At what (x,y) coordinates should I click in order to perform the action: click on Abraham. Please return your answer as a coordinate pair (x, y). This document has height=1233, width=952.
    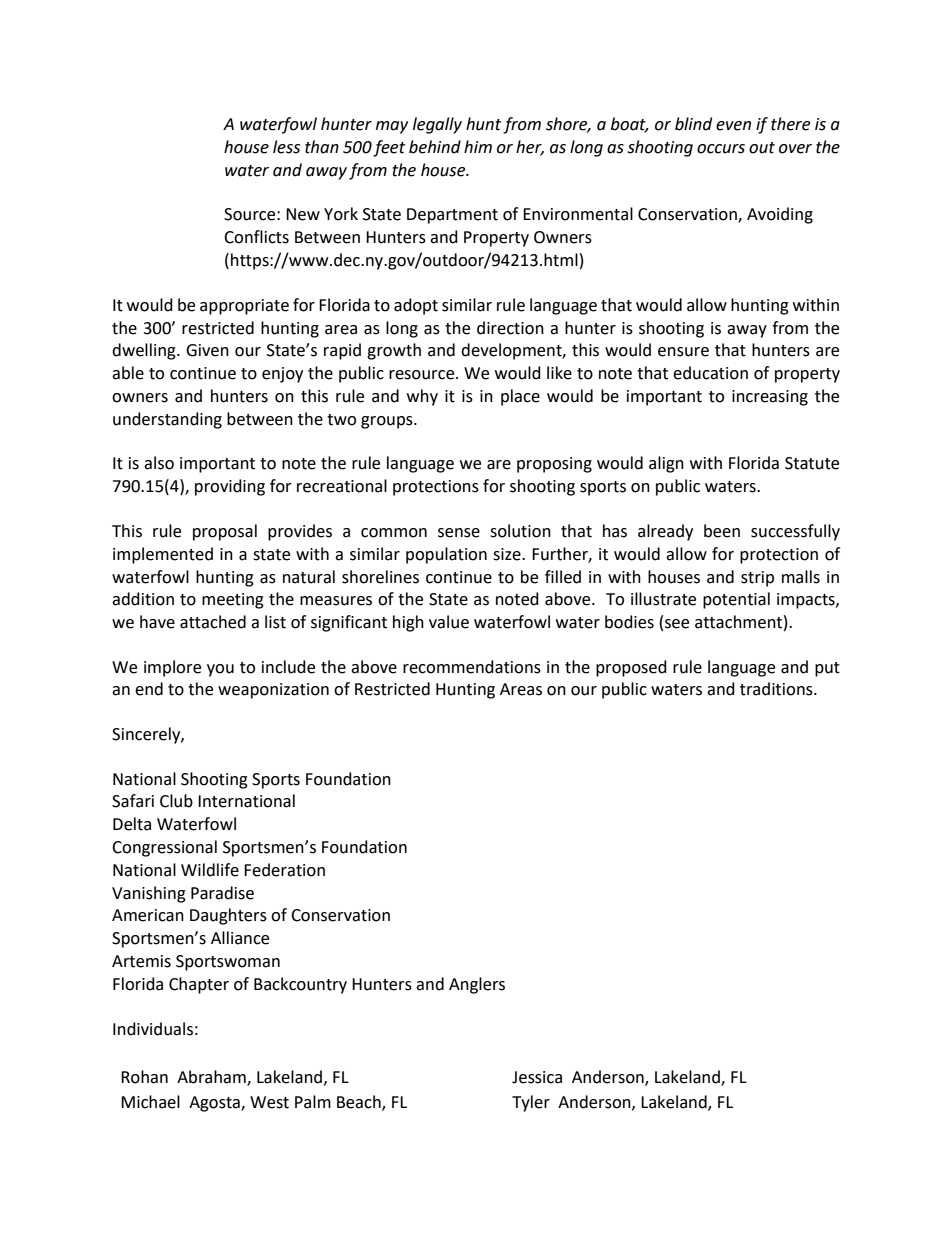
    Looking at the image, I should click on (212, 1078).
